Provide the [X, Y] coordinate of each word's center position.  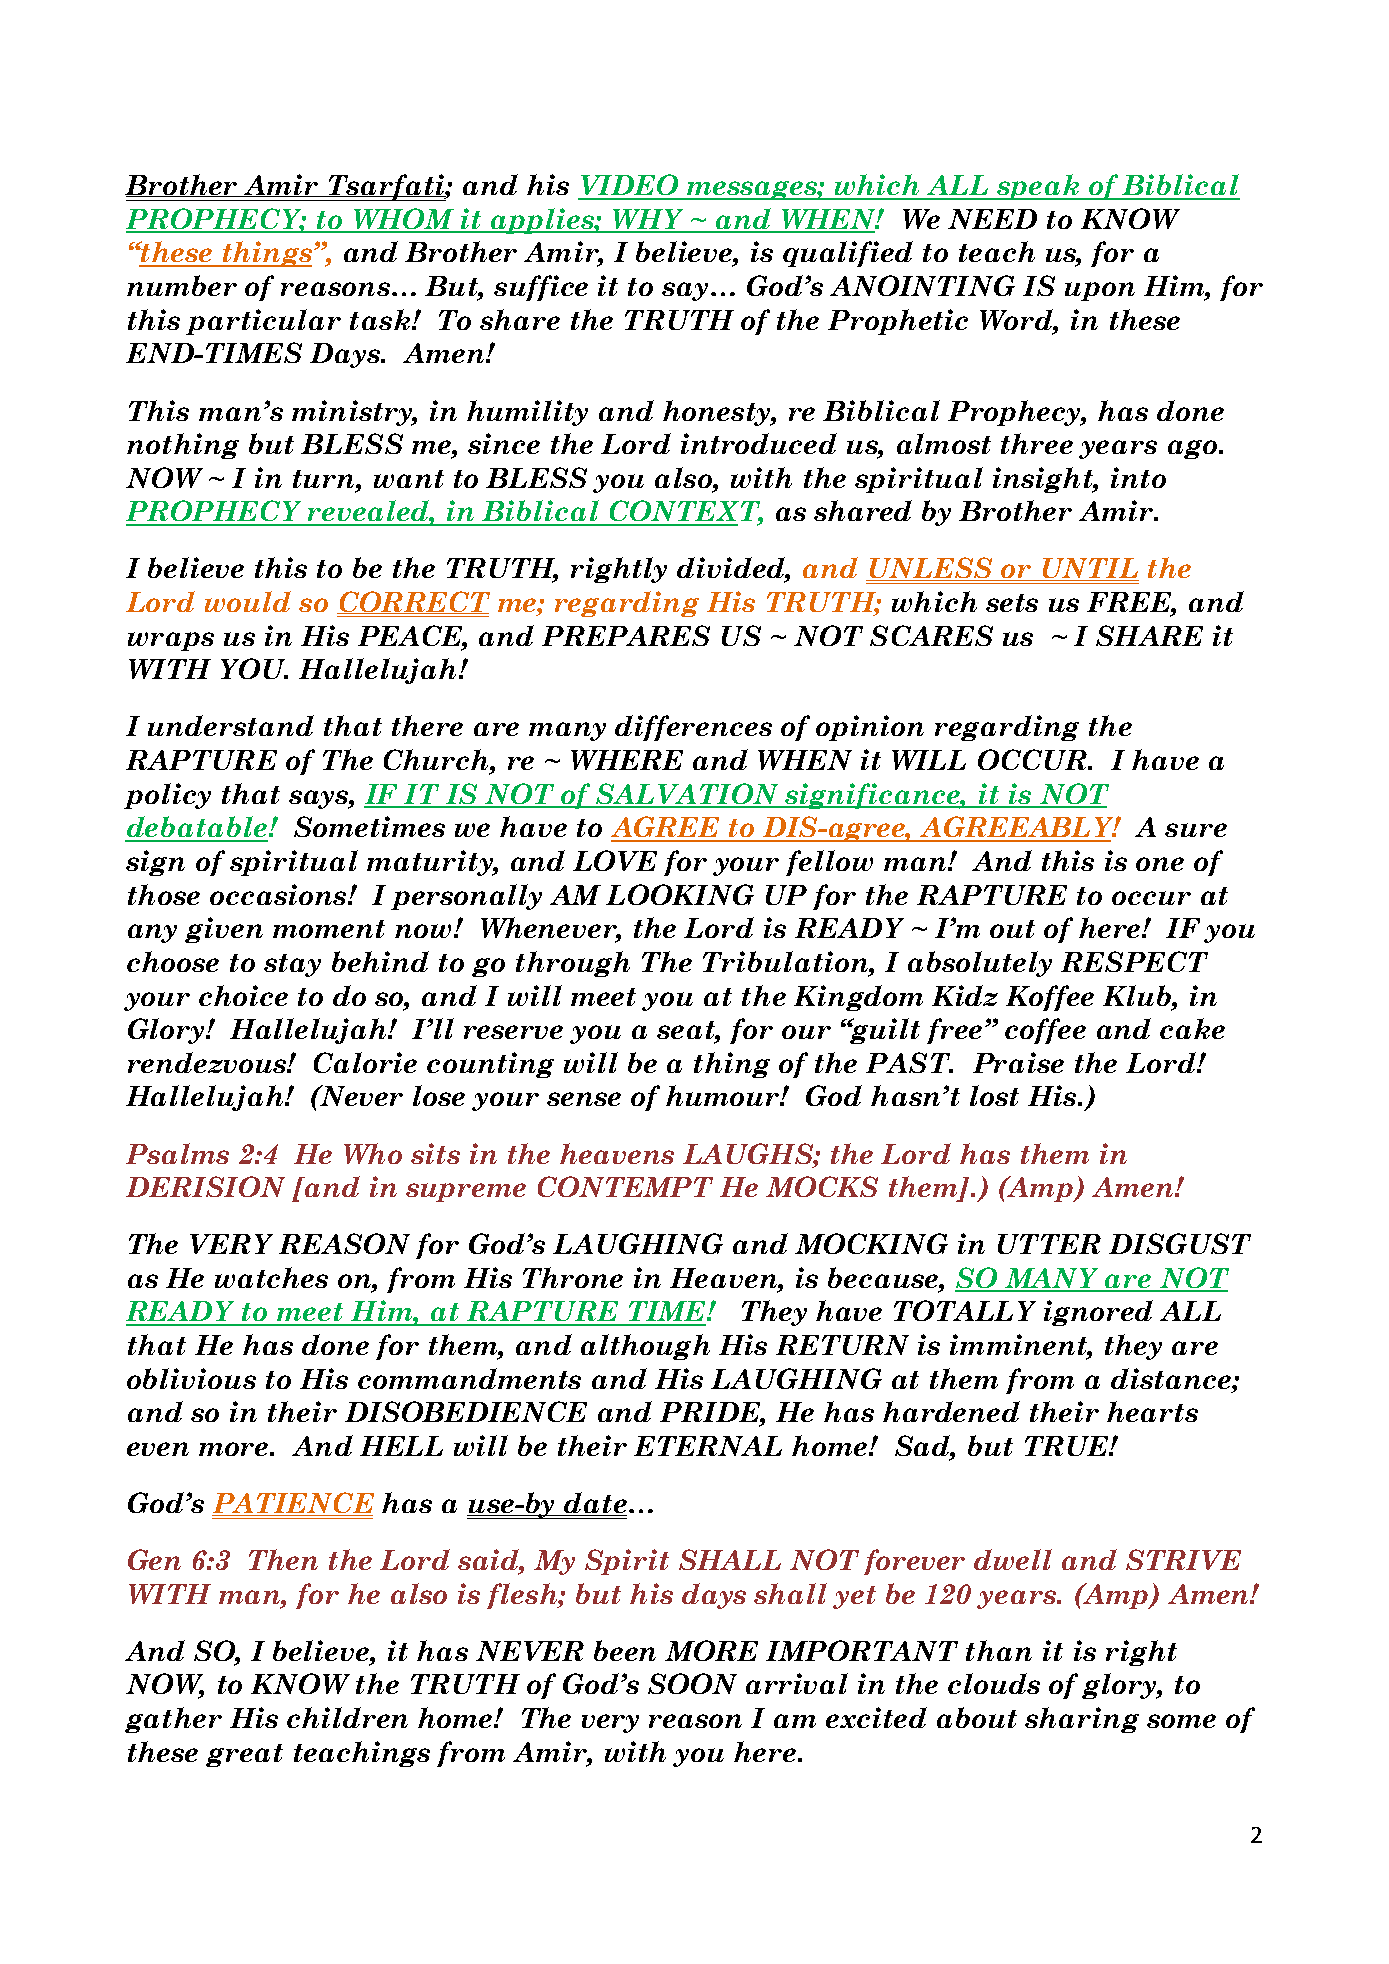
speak [1038, 187]
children [347, 1717]
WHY [648, 220]
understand [231, 725]
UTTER [1049, 1244]
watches [271, 1277]
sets [1012, 603]
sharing [1082, 1720]
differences [693, 728]
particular [263, 322]
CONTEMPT [625, 1186]
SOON [692, 1683]
